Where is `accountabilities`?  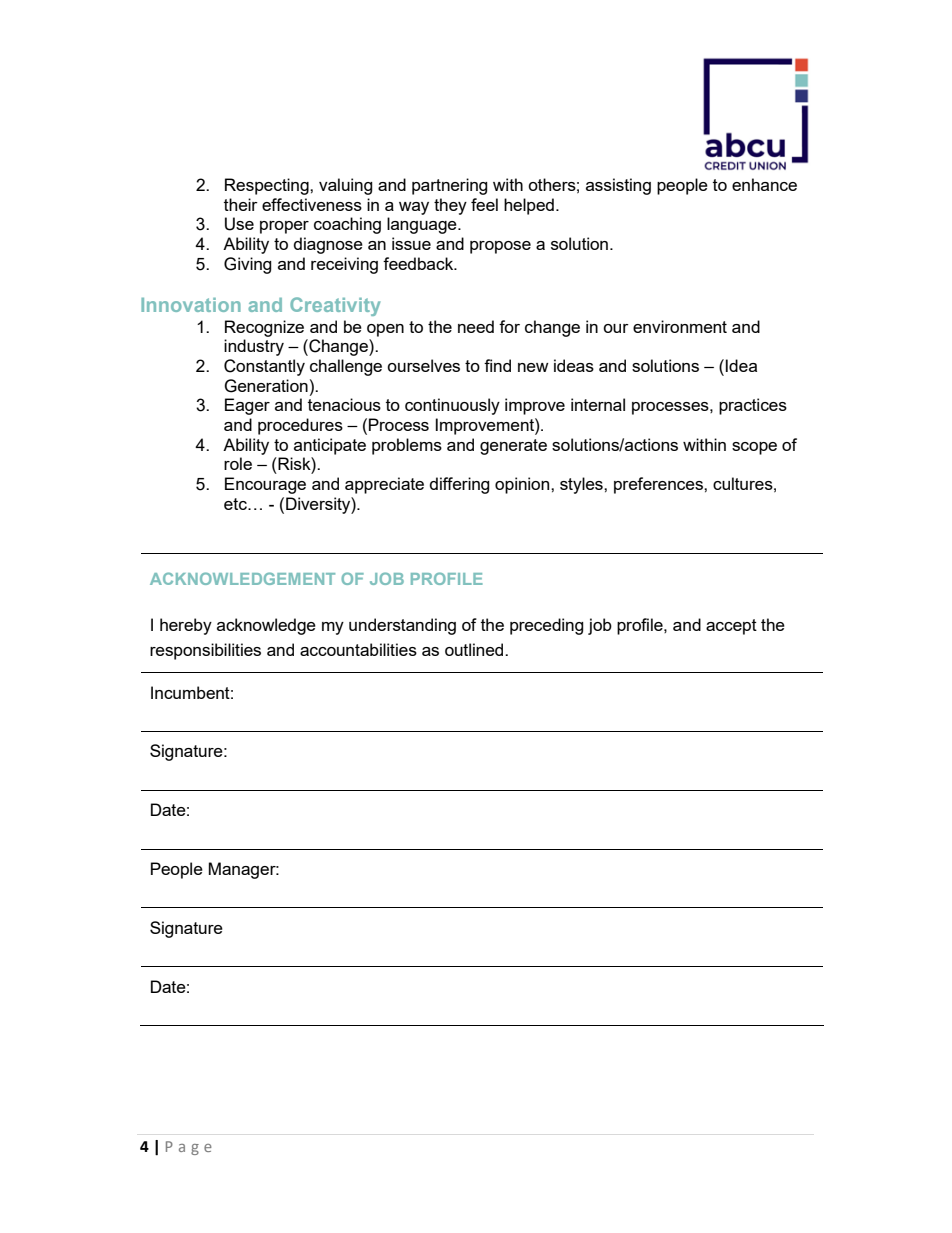
accountabilities is located at coordinates (358, 649).
